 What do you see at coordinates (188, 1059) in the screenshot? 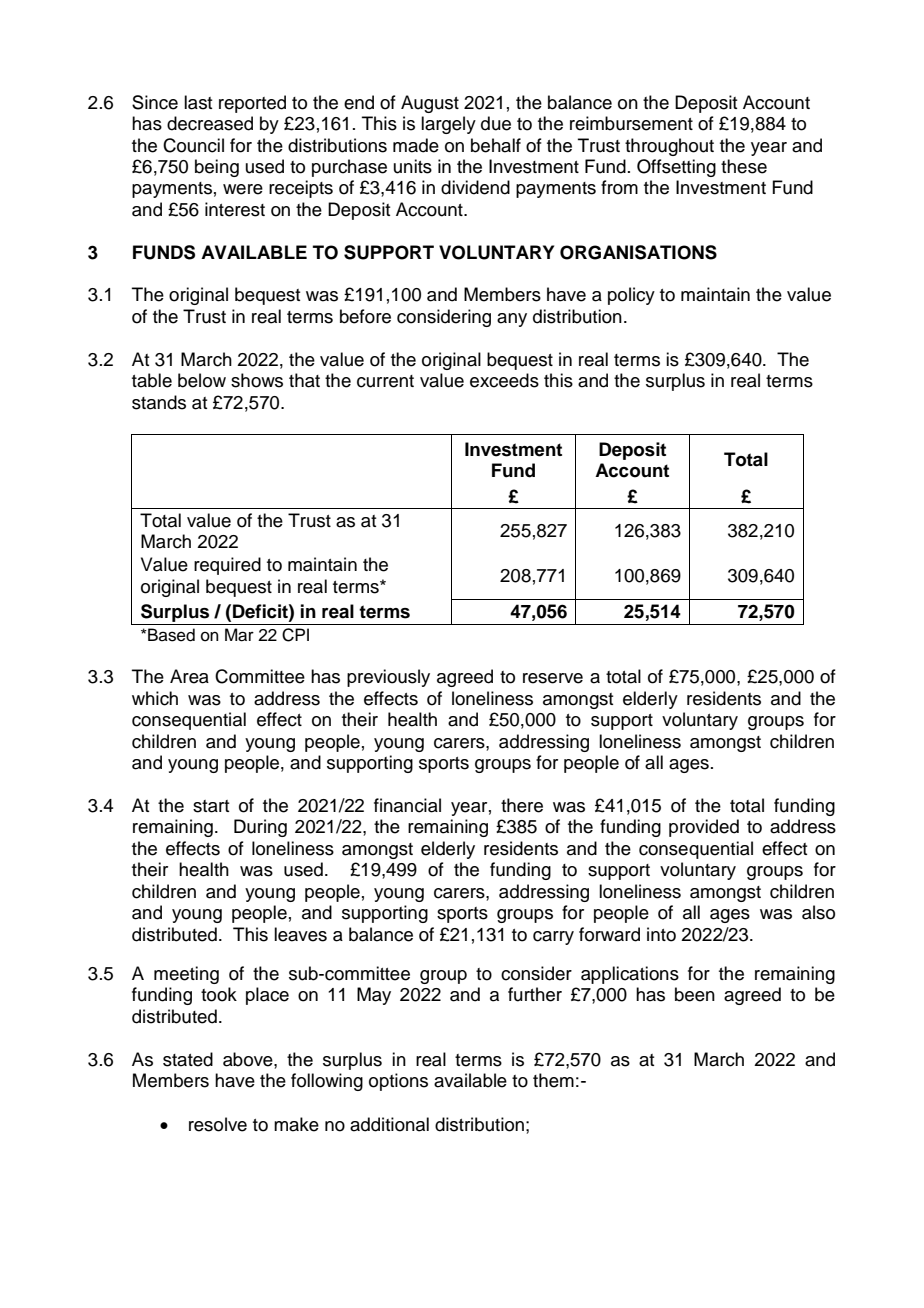
I see `stated` at bounding box center [188, 1059].
